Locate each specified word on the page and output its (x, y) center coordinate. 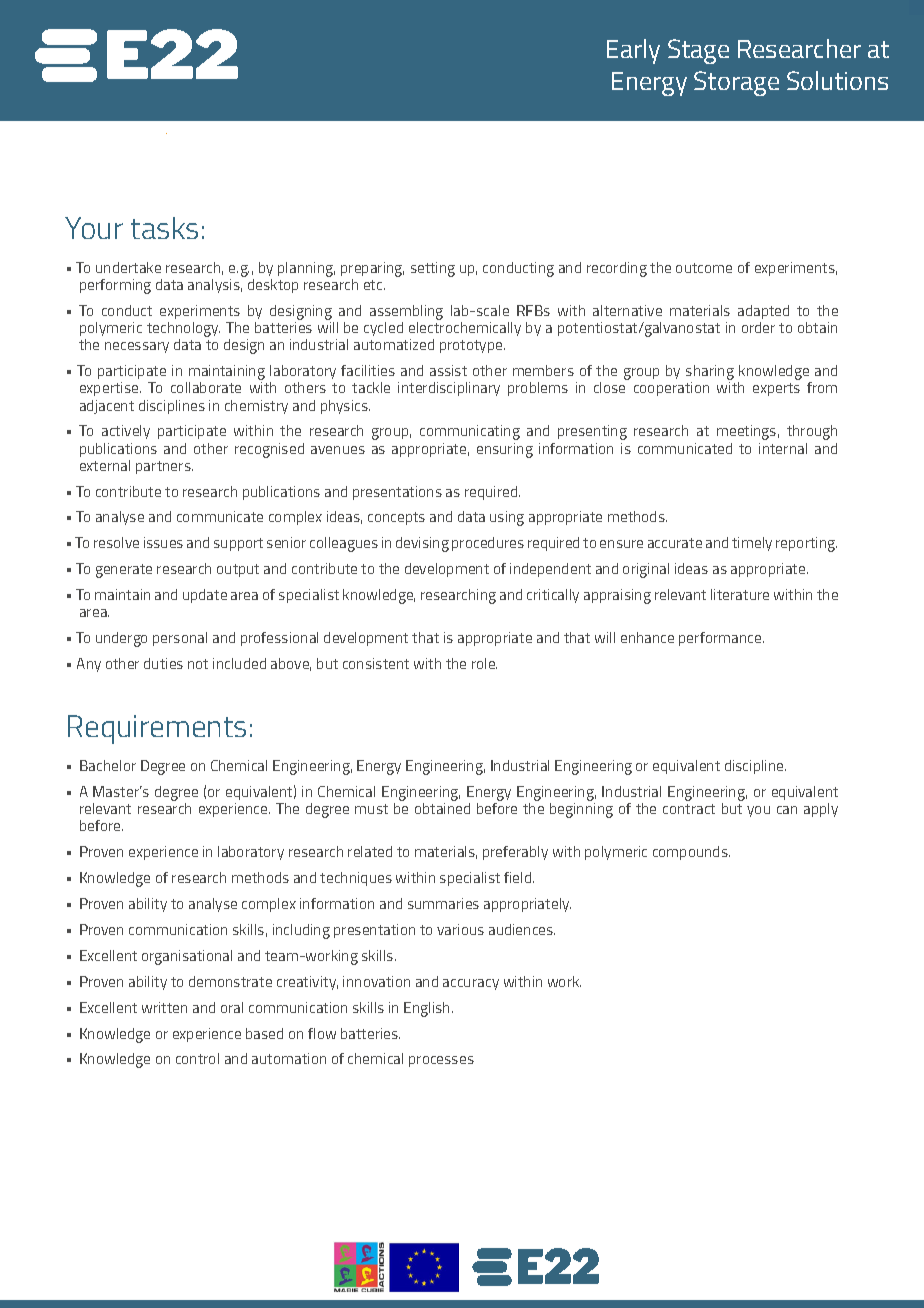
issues (163, 542)
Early (633, 51)
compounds (691, 853)
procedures (488, 544)
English (426, 1009)
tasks (164, 228)
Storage (736, 83)
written (164, 1007)
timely (752, 544)
